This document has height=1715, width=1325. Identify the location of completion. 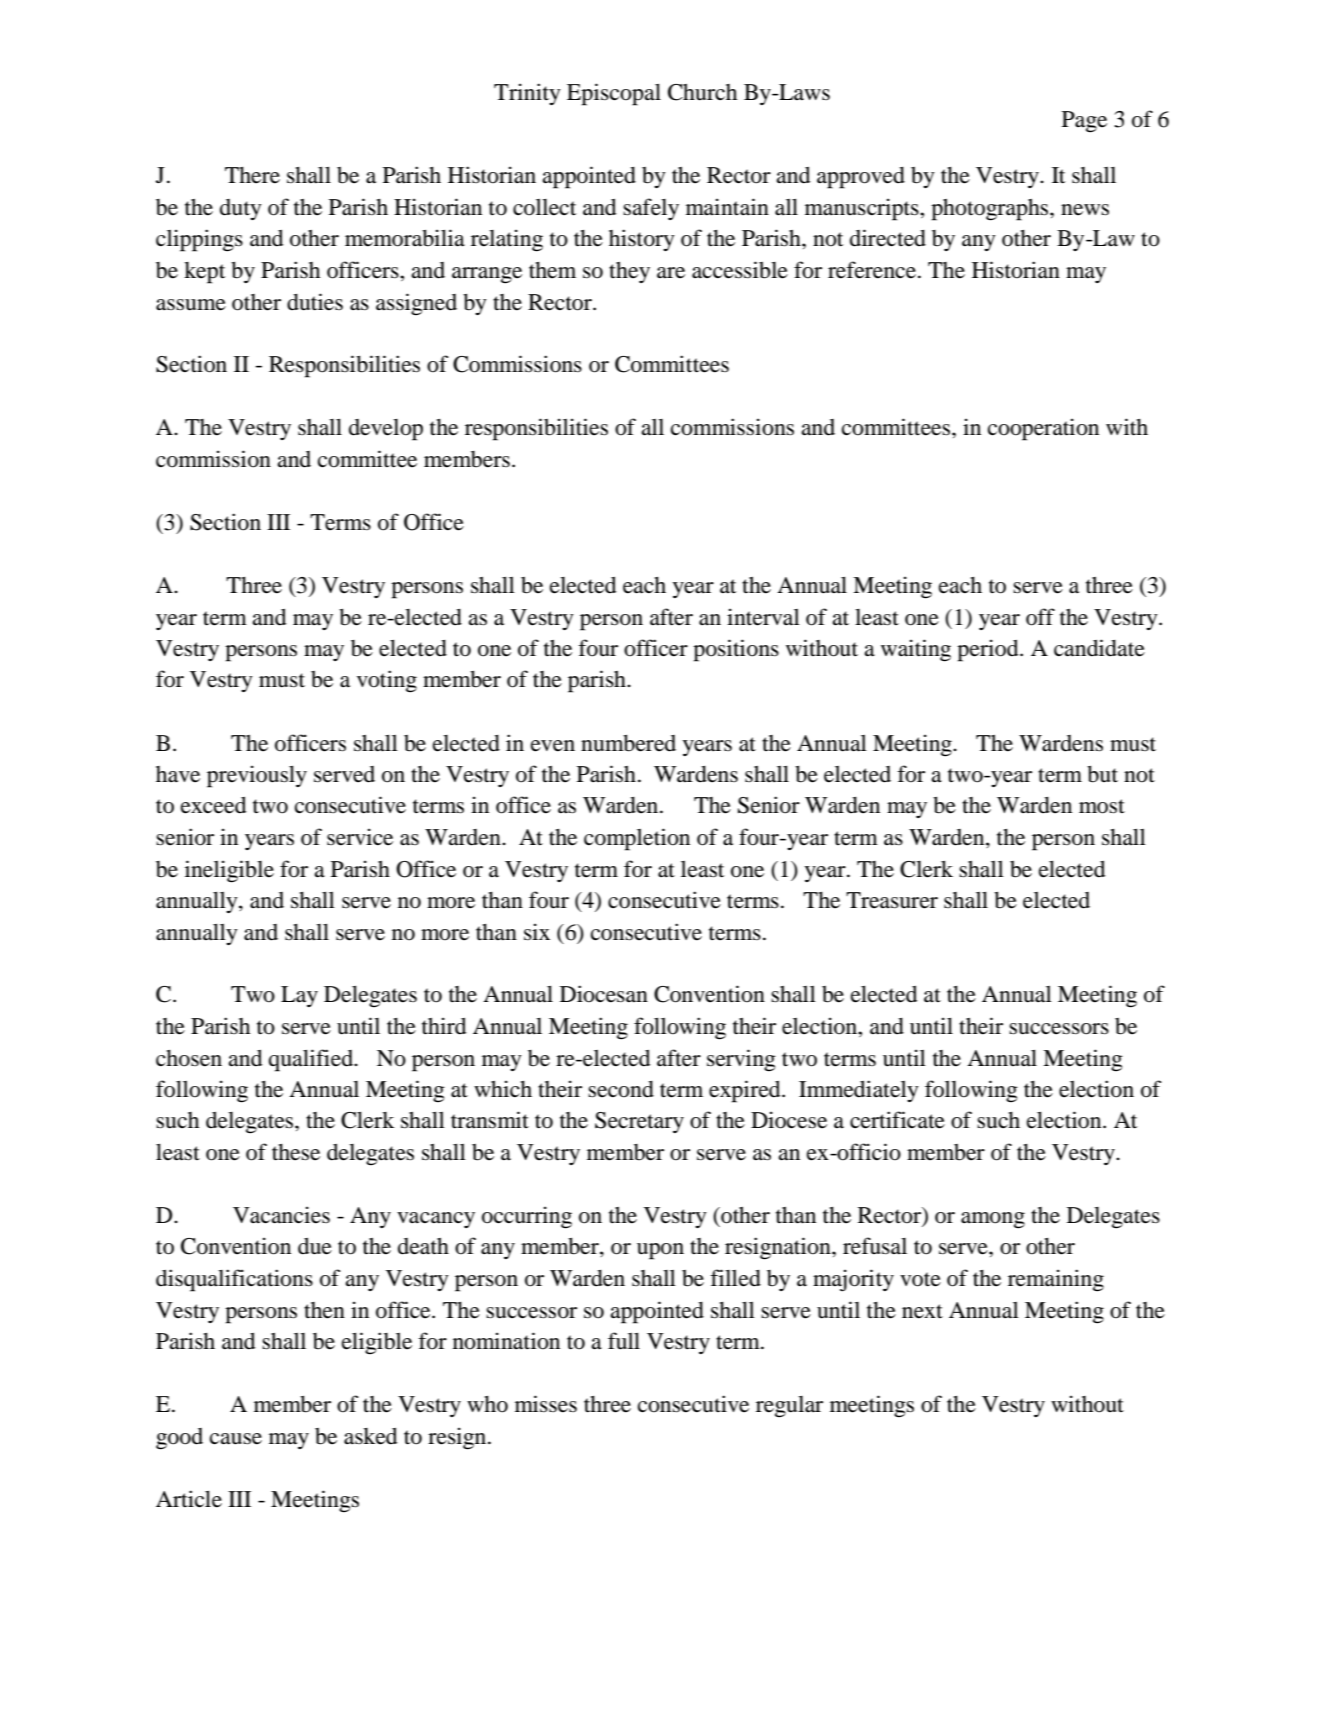
(637, 839).
